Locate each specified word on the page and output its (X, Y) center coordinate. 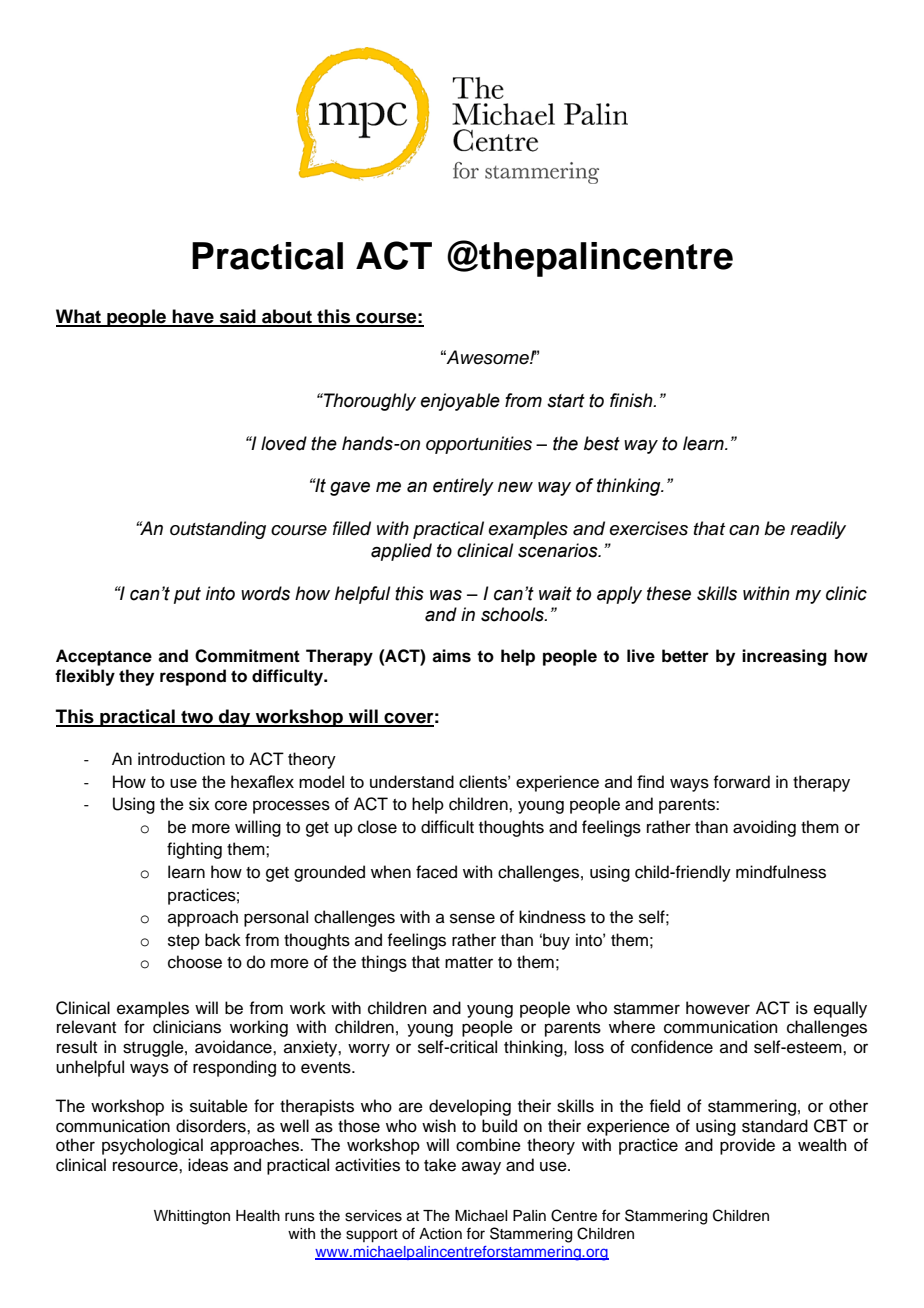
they (136, 677)
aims (451, 656)
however (718, 1008)
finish (632, 400)
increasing (784, 657)
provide (747, 1146)
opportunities (479, 445)
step (184, 942)
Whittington (192, 1217)
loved (284, 443)
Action (440, 1234)
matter (469, 963)
